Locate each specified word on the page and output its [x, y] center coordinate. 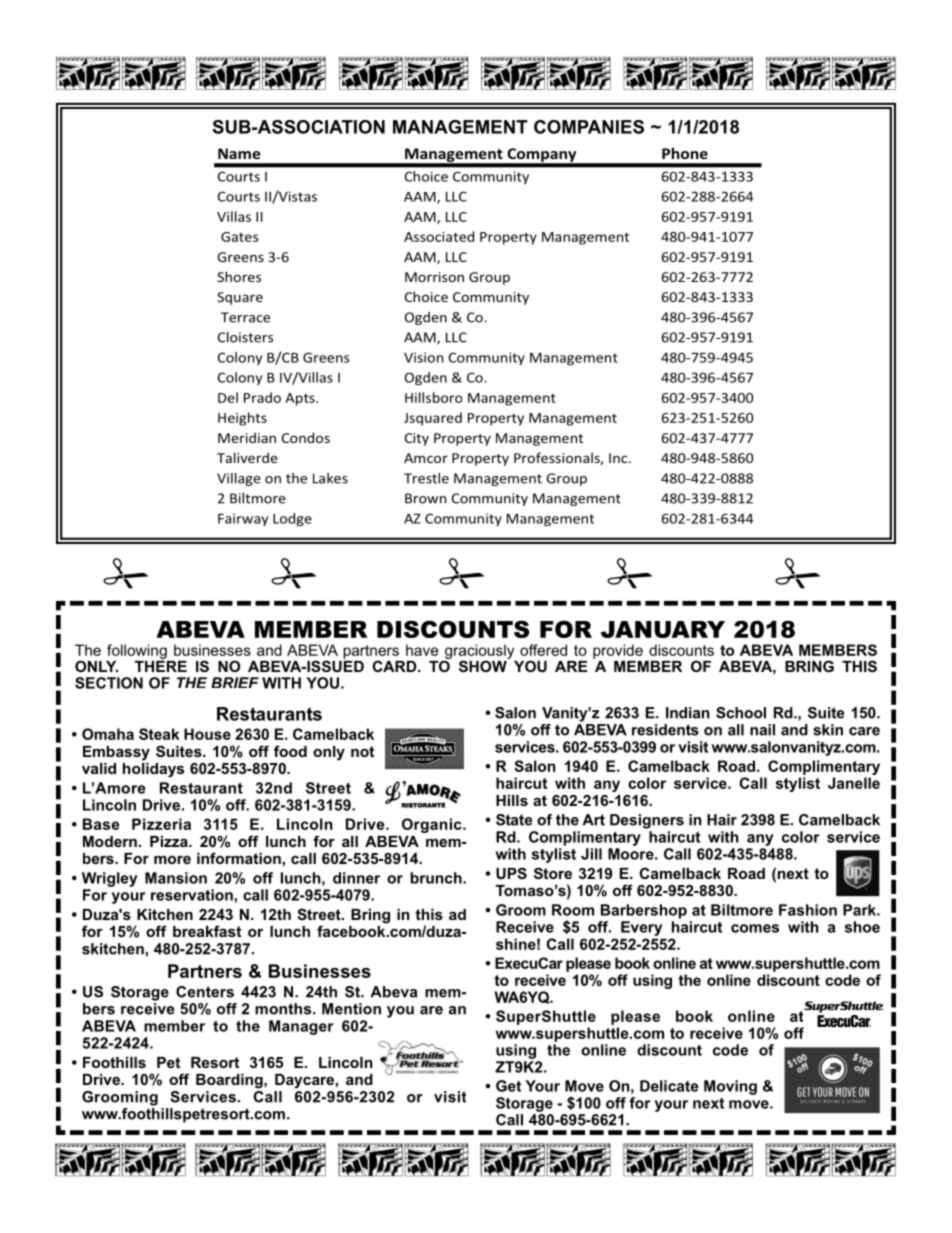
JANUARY [663, 629]
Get [508, 1086]
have [422, 650]
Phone [685, 153]
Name [239, 153]
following [137, 651]
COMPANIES [589, 127]
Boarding [230, 1081]
